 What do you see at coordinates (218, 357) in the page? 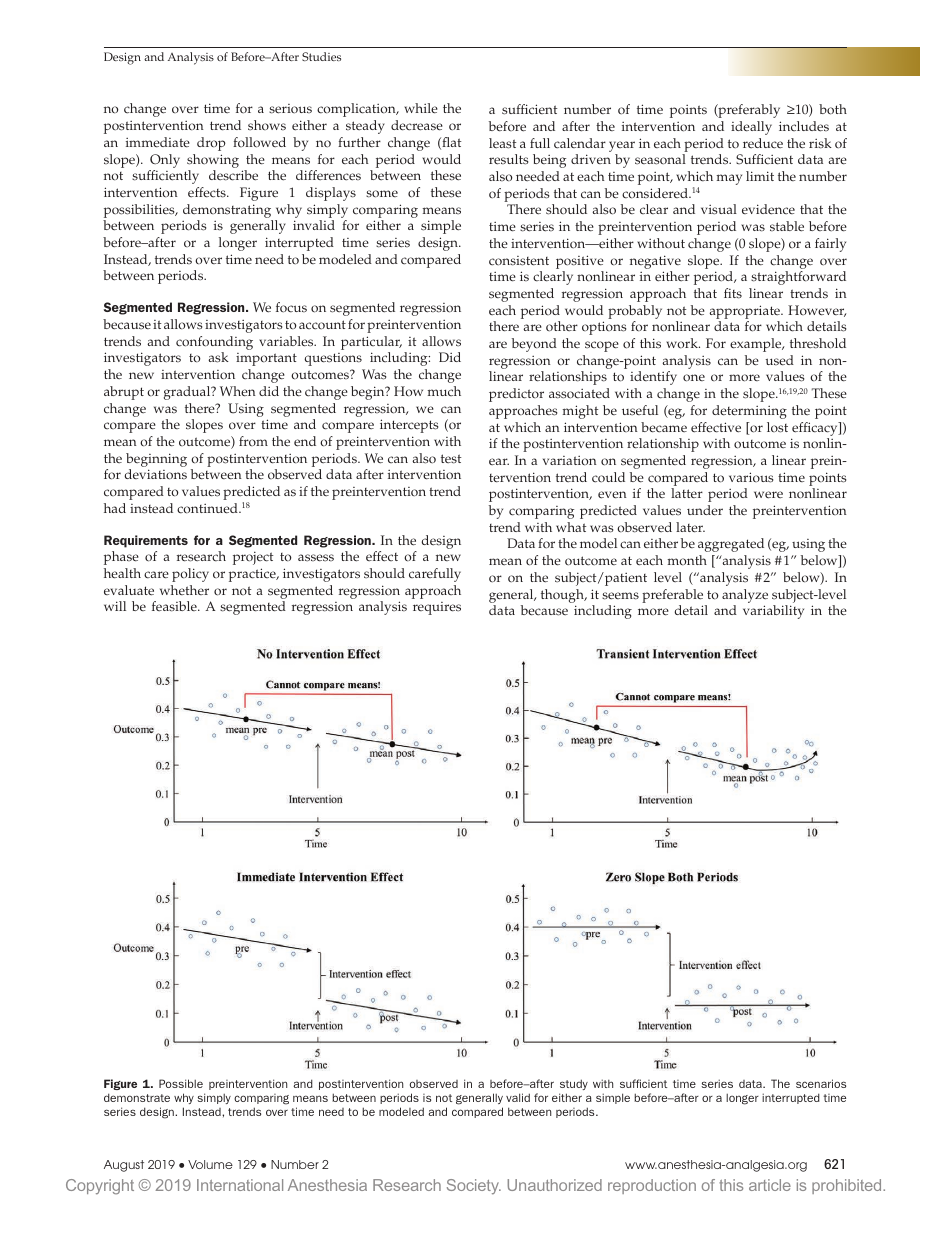
I see `ask` at bounding box center [218, 357].
